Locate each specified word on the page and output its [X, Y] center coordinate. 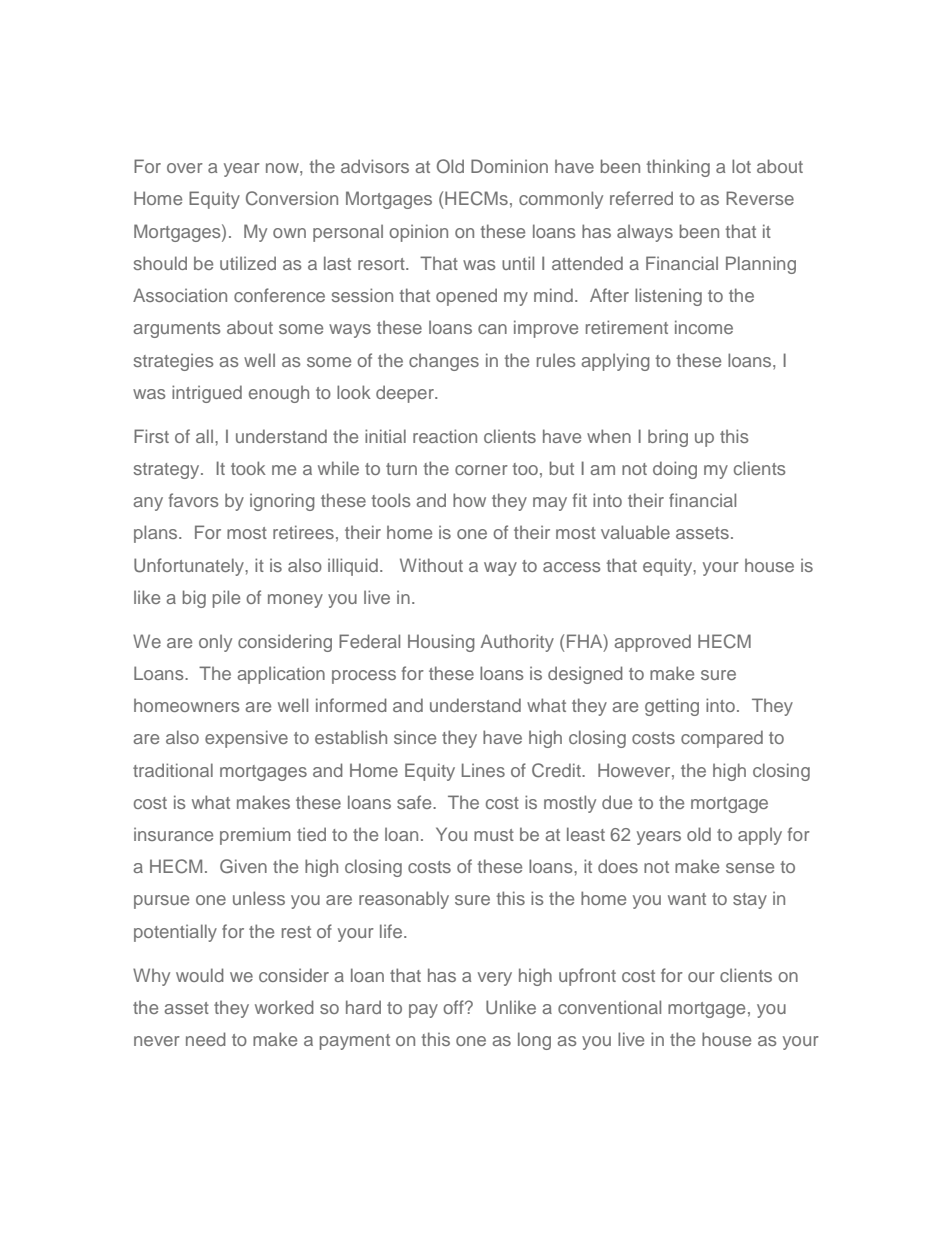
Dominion [509, 166]
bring [668, 438]
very [495, 979]
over [185, 168]
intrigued [207, 394]
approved [652, 643]
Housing [441, 643]
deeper [406, 394]
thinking [678, 168]
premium [255, 836]
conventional [609, 1007]
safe [415, 802]
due [617, 802]
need [206, 1039]
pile [226, 599]
